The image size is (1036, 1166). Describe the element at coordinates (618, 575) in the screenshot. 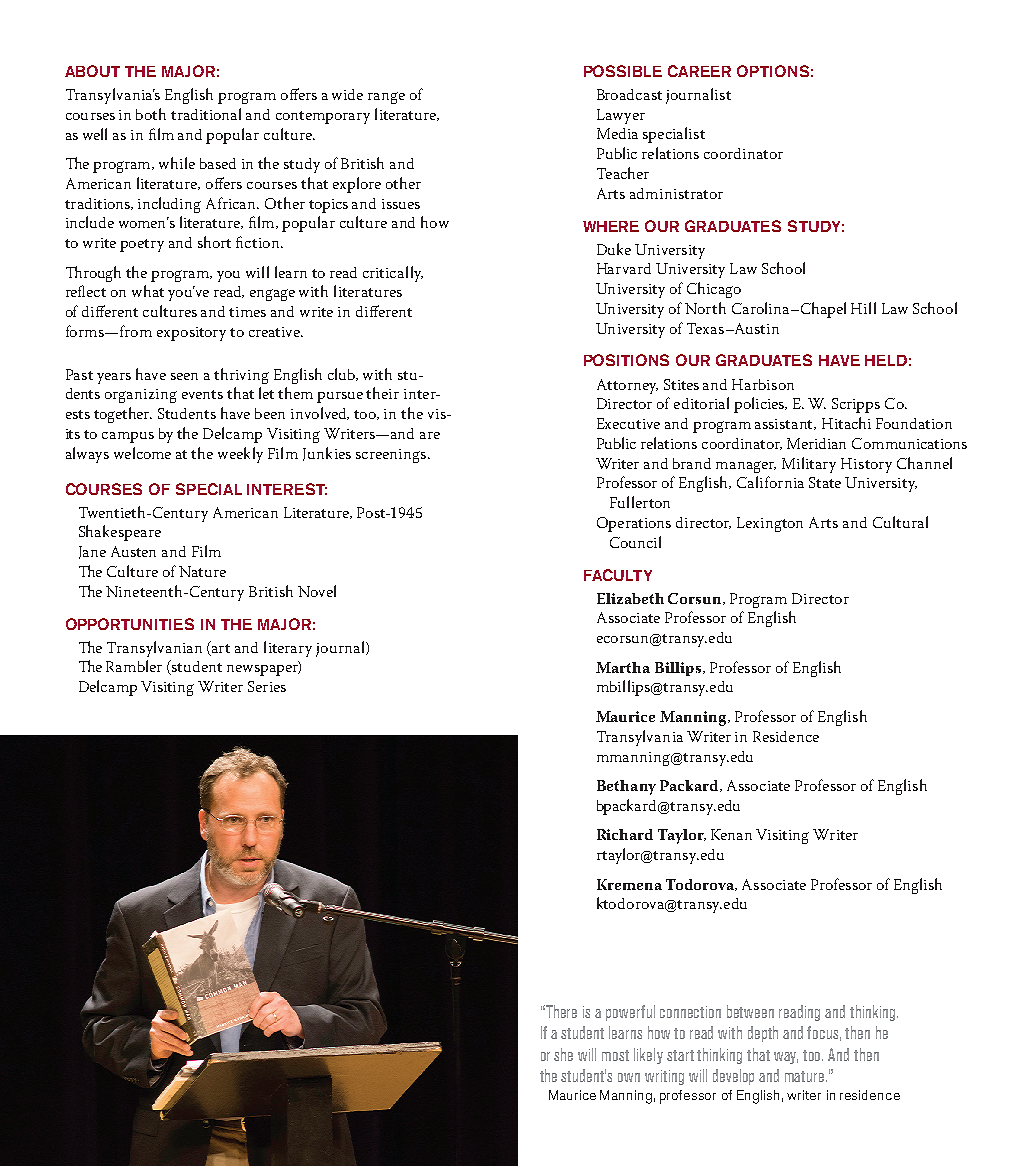

I see `FACULTY` at that location.
